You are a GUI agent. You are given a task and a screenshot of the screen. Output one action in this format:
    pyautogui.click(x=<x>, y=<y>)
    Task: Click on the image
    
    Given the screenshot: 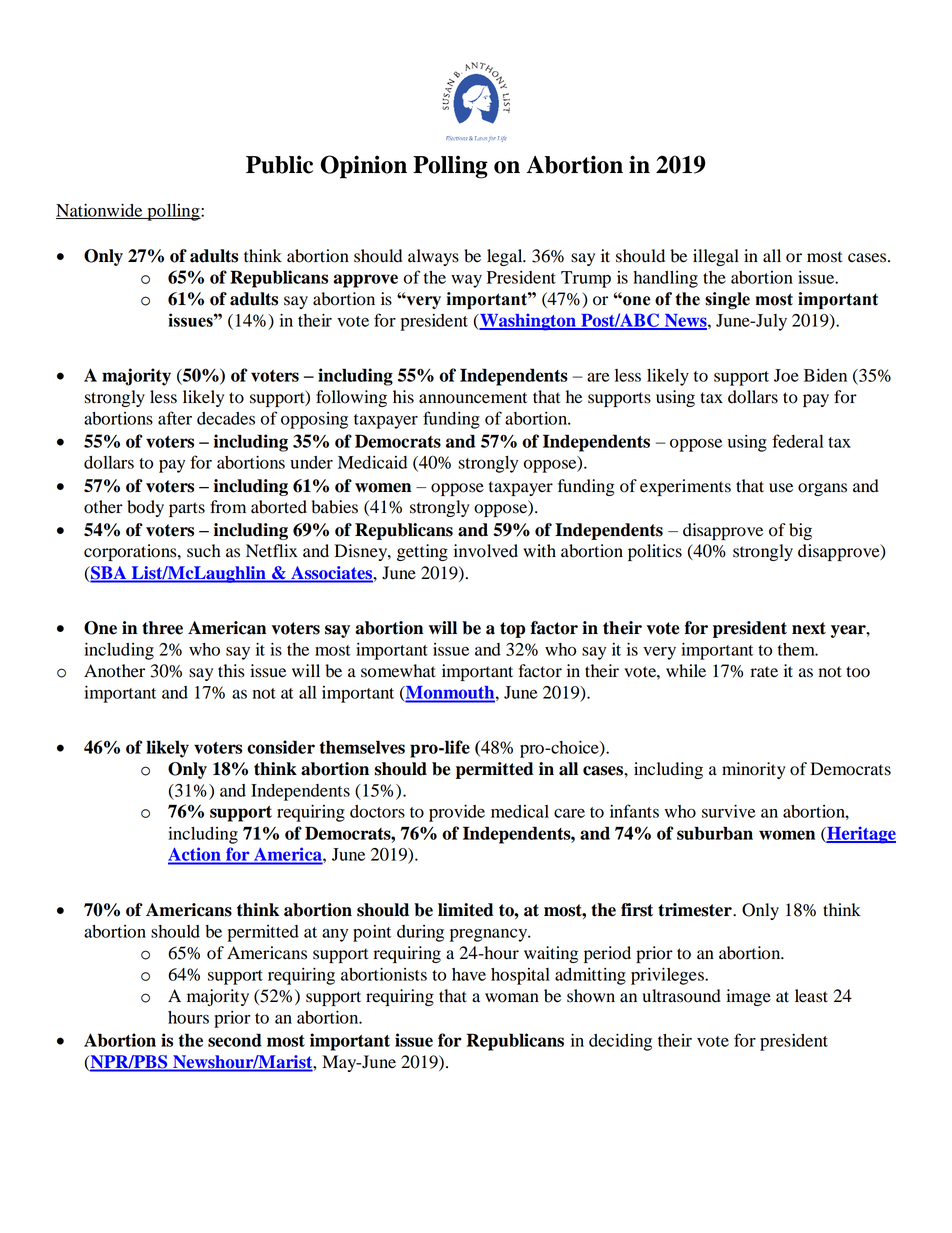 What is the action you would take?
    pyautogui.click(x=748, y=997)
